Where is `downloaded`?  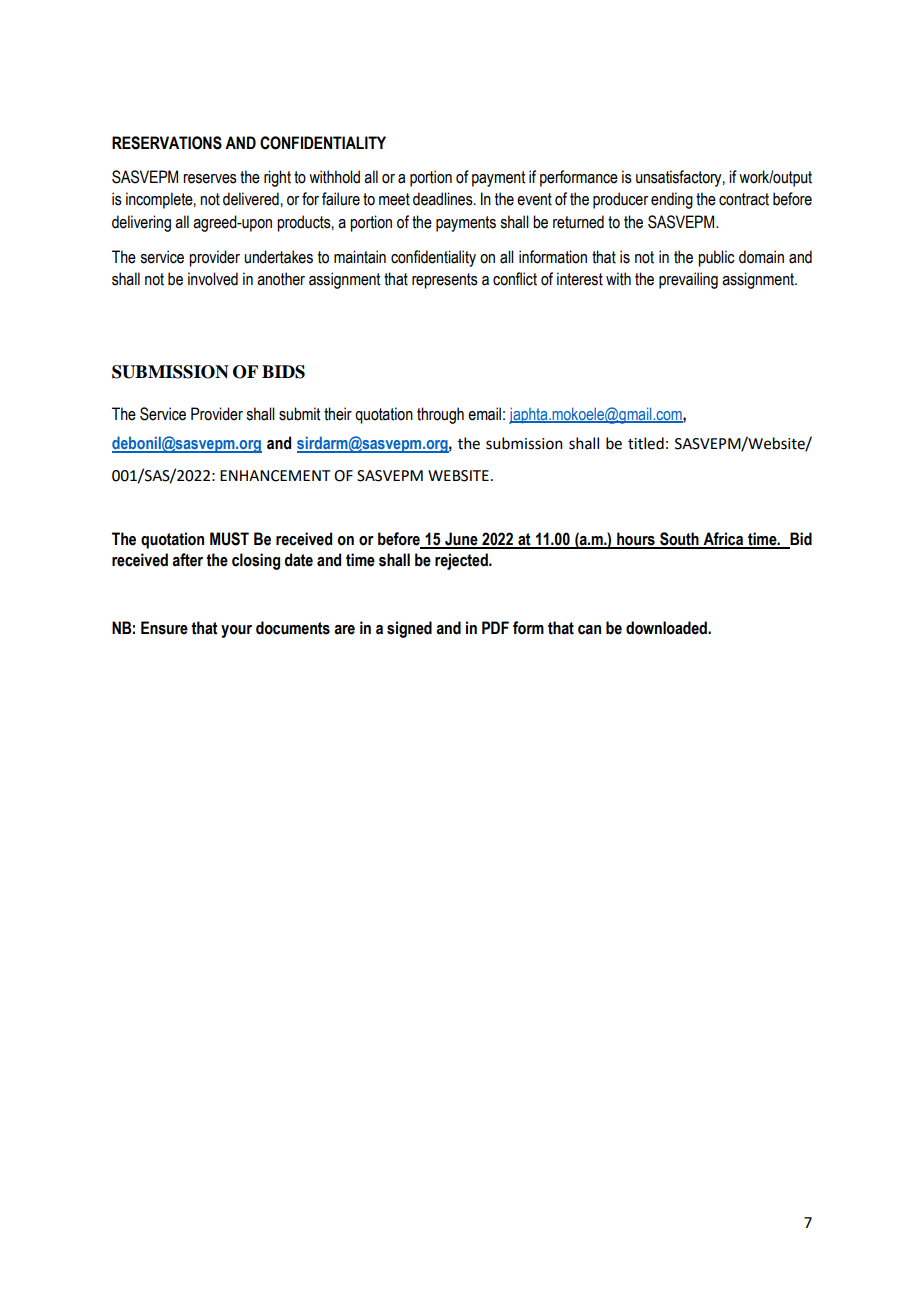
downloaded is located at coordinates (667, 628).
